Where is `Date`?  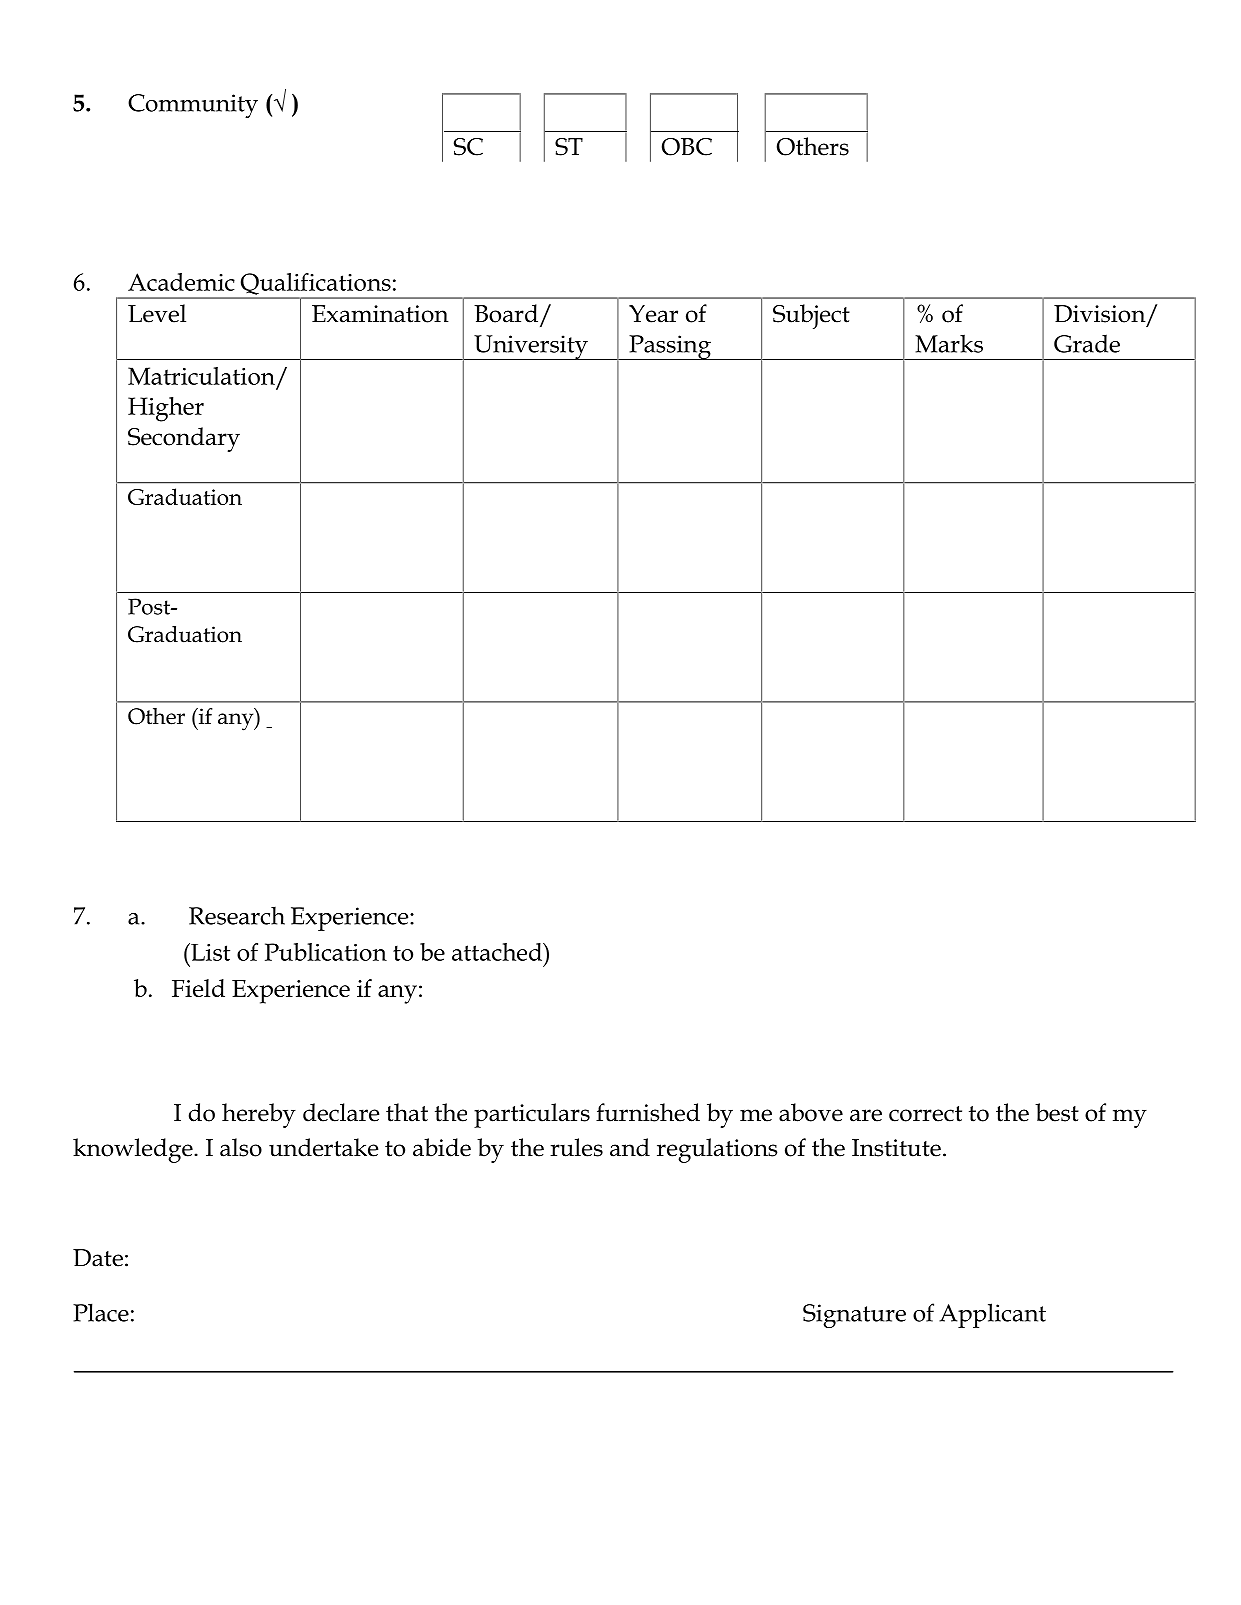
Date is located at coordinates (98, 1258).
